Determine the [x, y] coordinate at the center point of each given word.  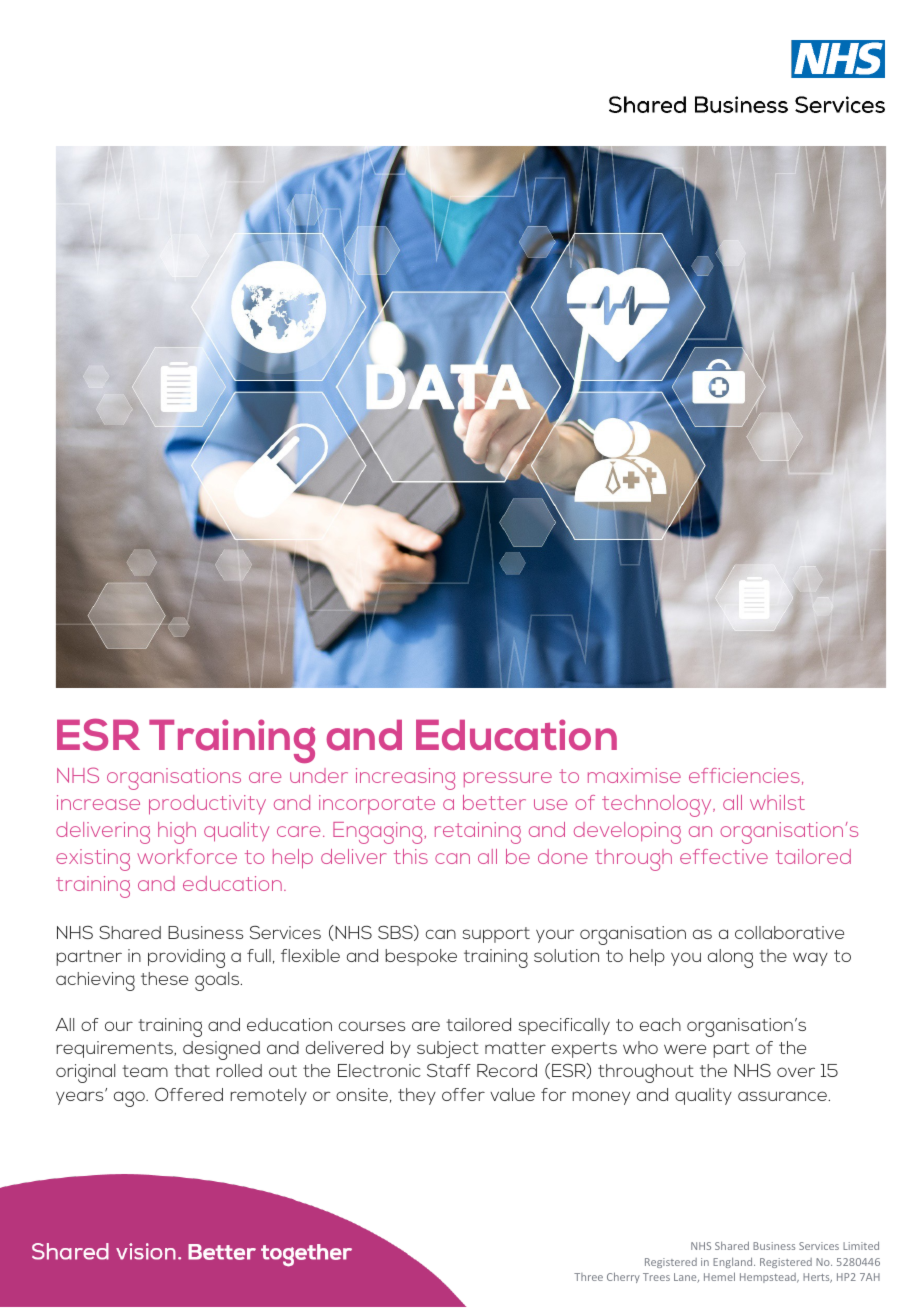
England [734, 1262]
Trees [656, 1277]
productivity [207, 805]
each [660, 1024]
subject [448, 1049]
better [494, 802]
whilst [777, 802]
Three [588, 1277]
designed [221, 1050]
